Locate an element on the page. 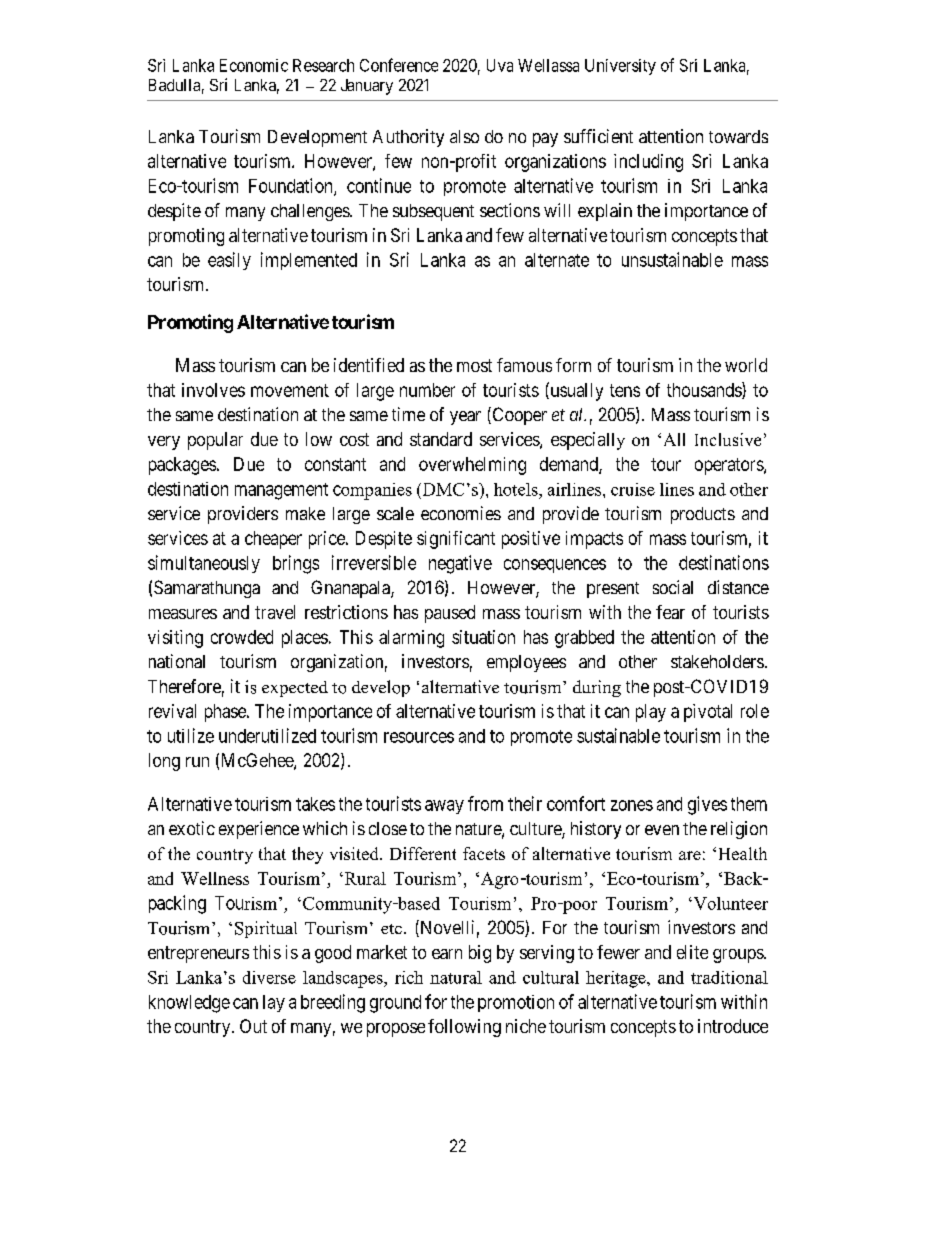 The height and width of the page is (1233, 952). involves is located at coordinates (213, 390).
